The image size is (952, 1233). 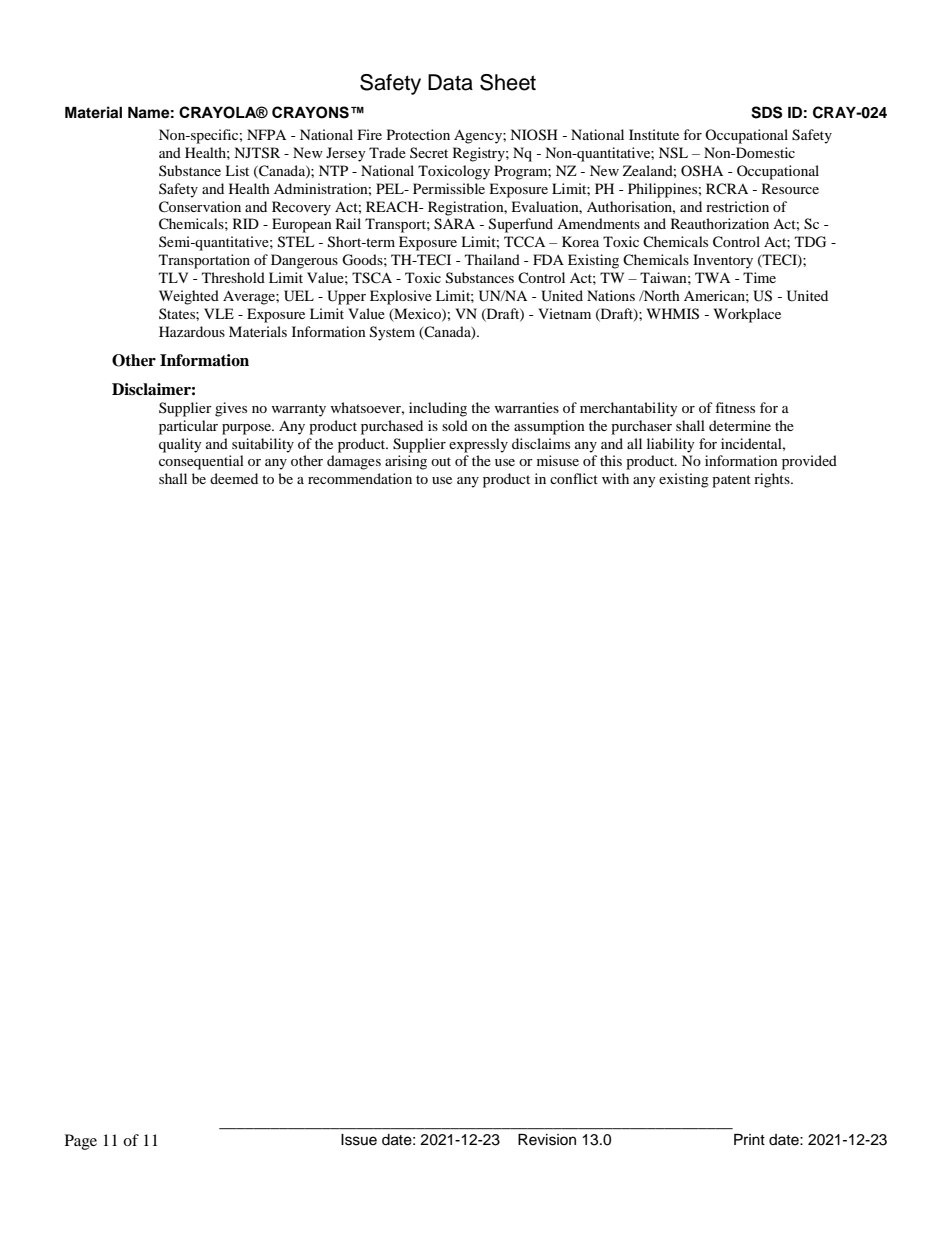 I want to click on Print, so click(x=749, y=1139).
